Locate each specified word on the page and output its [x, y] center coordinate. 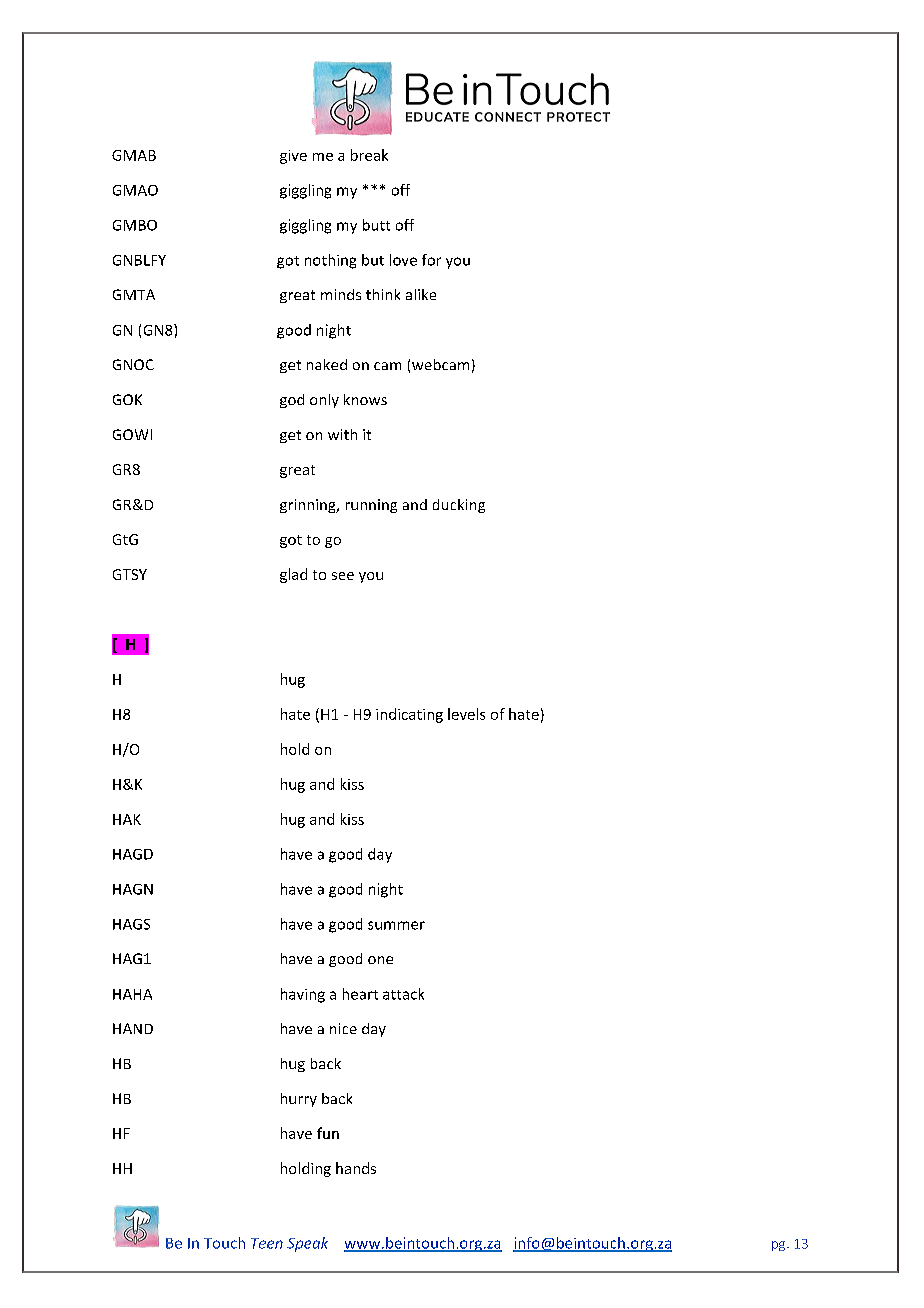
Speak [307, 1244]
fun [328, 1133]
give [293, 157]
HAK [127, 819]
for [431, 260]
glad [293, 575]
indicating [409, 715]
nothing [330, 261]
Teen [267, 1243]
